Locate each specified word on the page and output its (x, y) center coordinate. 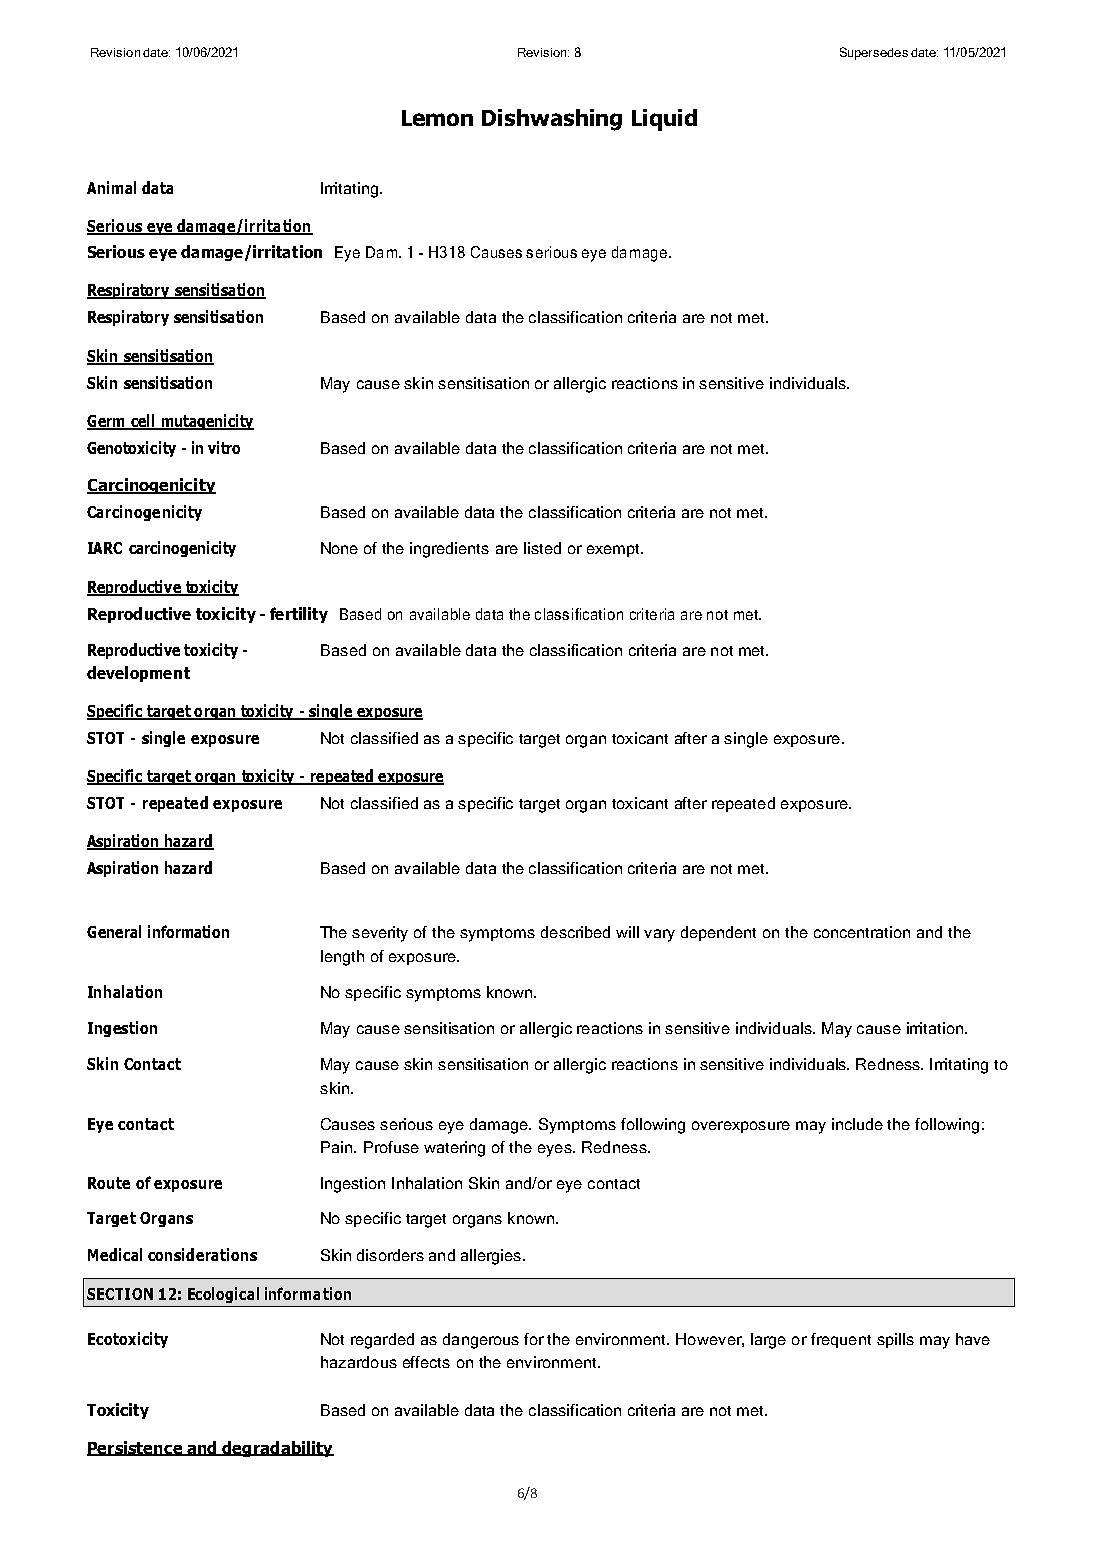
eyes (556, 1150)
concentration (862, 932)
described (575, 932)
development (138, 674)
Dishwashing (552, 120)
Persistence (135, 1448)
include (857, 1124)
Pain (338, 1147)
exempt (615, 550)
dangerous (481, 1341)
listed (542, 548)
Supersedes (874, 53)
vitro (224, 447)
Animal (111, 187)
